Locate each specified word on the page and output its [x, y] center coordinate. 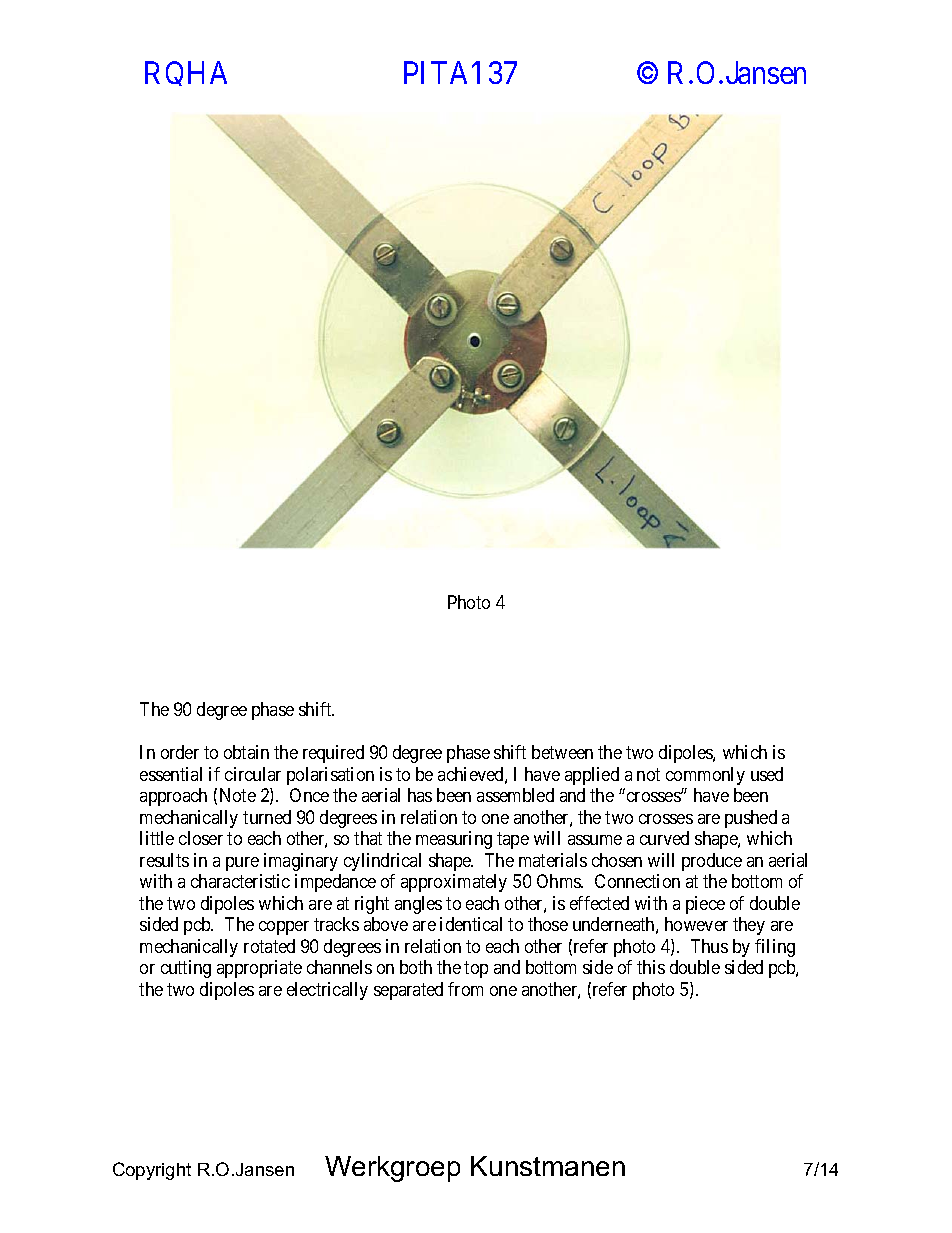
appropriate [259, 969]
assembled [515, 795]
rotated [269, 946]
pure [242, 864]
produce [712, 862]
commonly [705, 776]
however [696, 924]
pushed [751, 819]
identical [471, 924]
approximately [454, 883]
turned [267, 817]
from [465, 989]
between [562, 752]
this [651, 967]
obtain [246, 752]
